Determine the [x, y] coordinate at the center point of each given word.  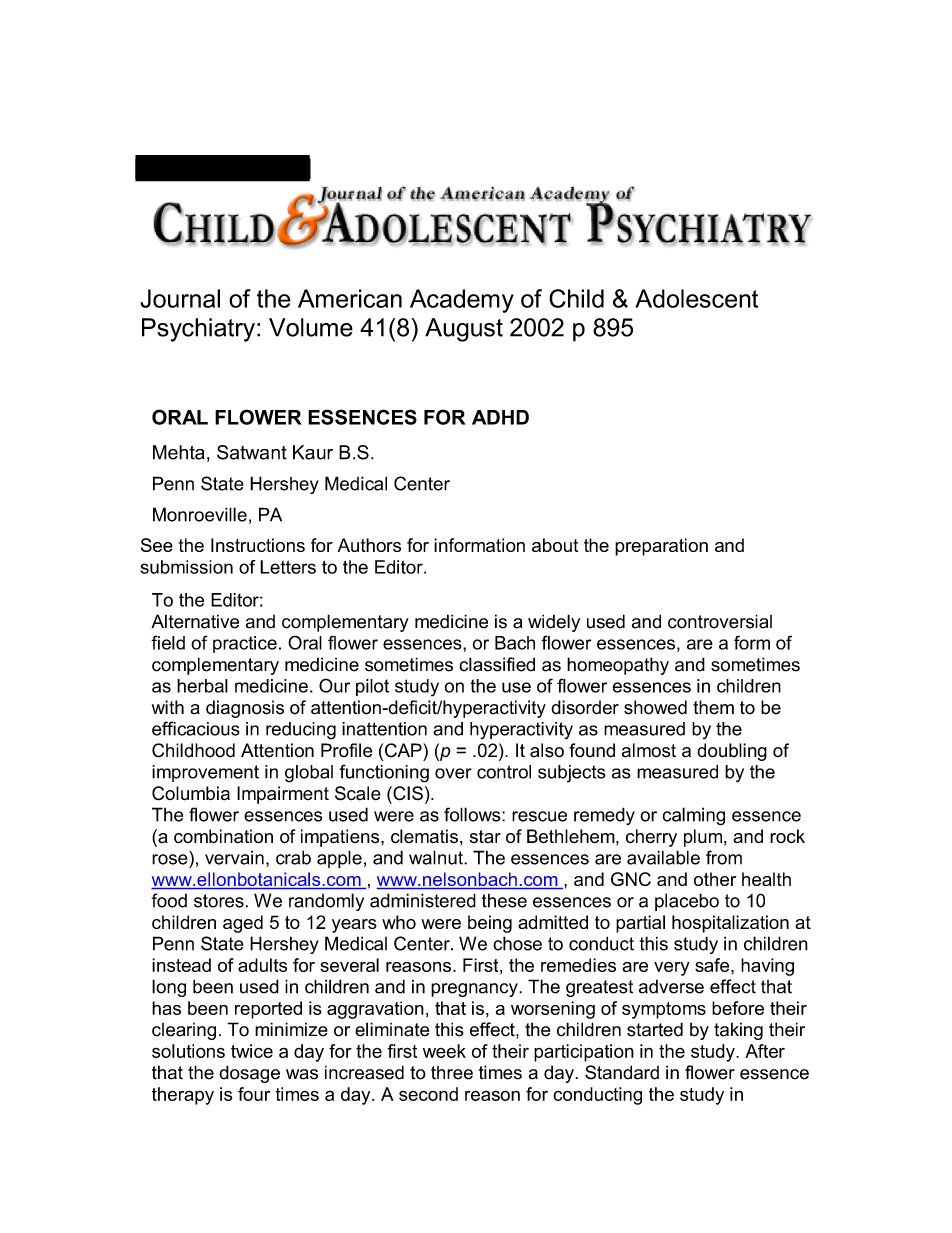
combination [223, 836]
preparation [661, 547]
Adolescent [696, 298]
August [464, 330]
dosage [249, 1074]
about [555, 545]
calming [693, 816]
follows [473, 814]
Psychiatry [198, 330]
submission [186, 567]
